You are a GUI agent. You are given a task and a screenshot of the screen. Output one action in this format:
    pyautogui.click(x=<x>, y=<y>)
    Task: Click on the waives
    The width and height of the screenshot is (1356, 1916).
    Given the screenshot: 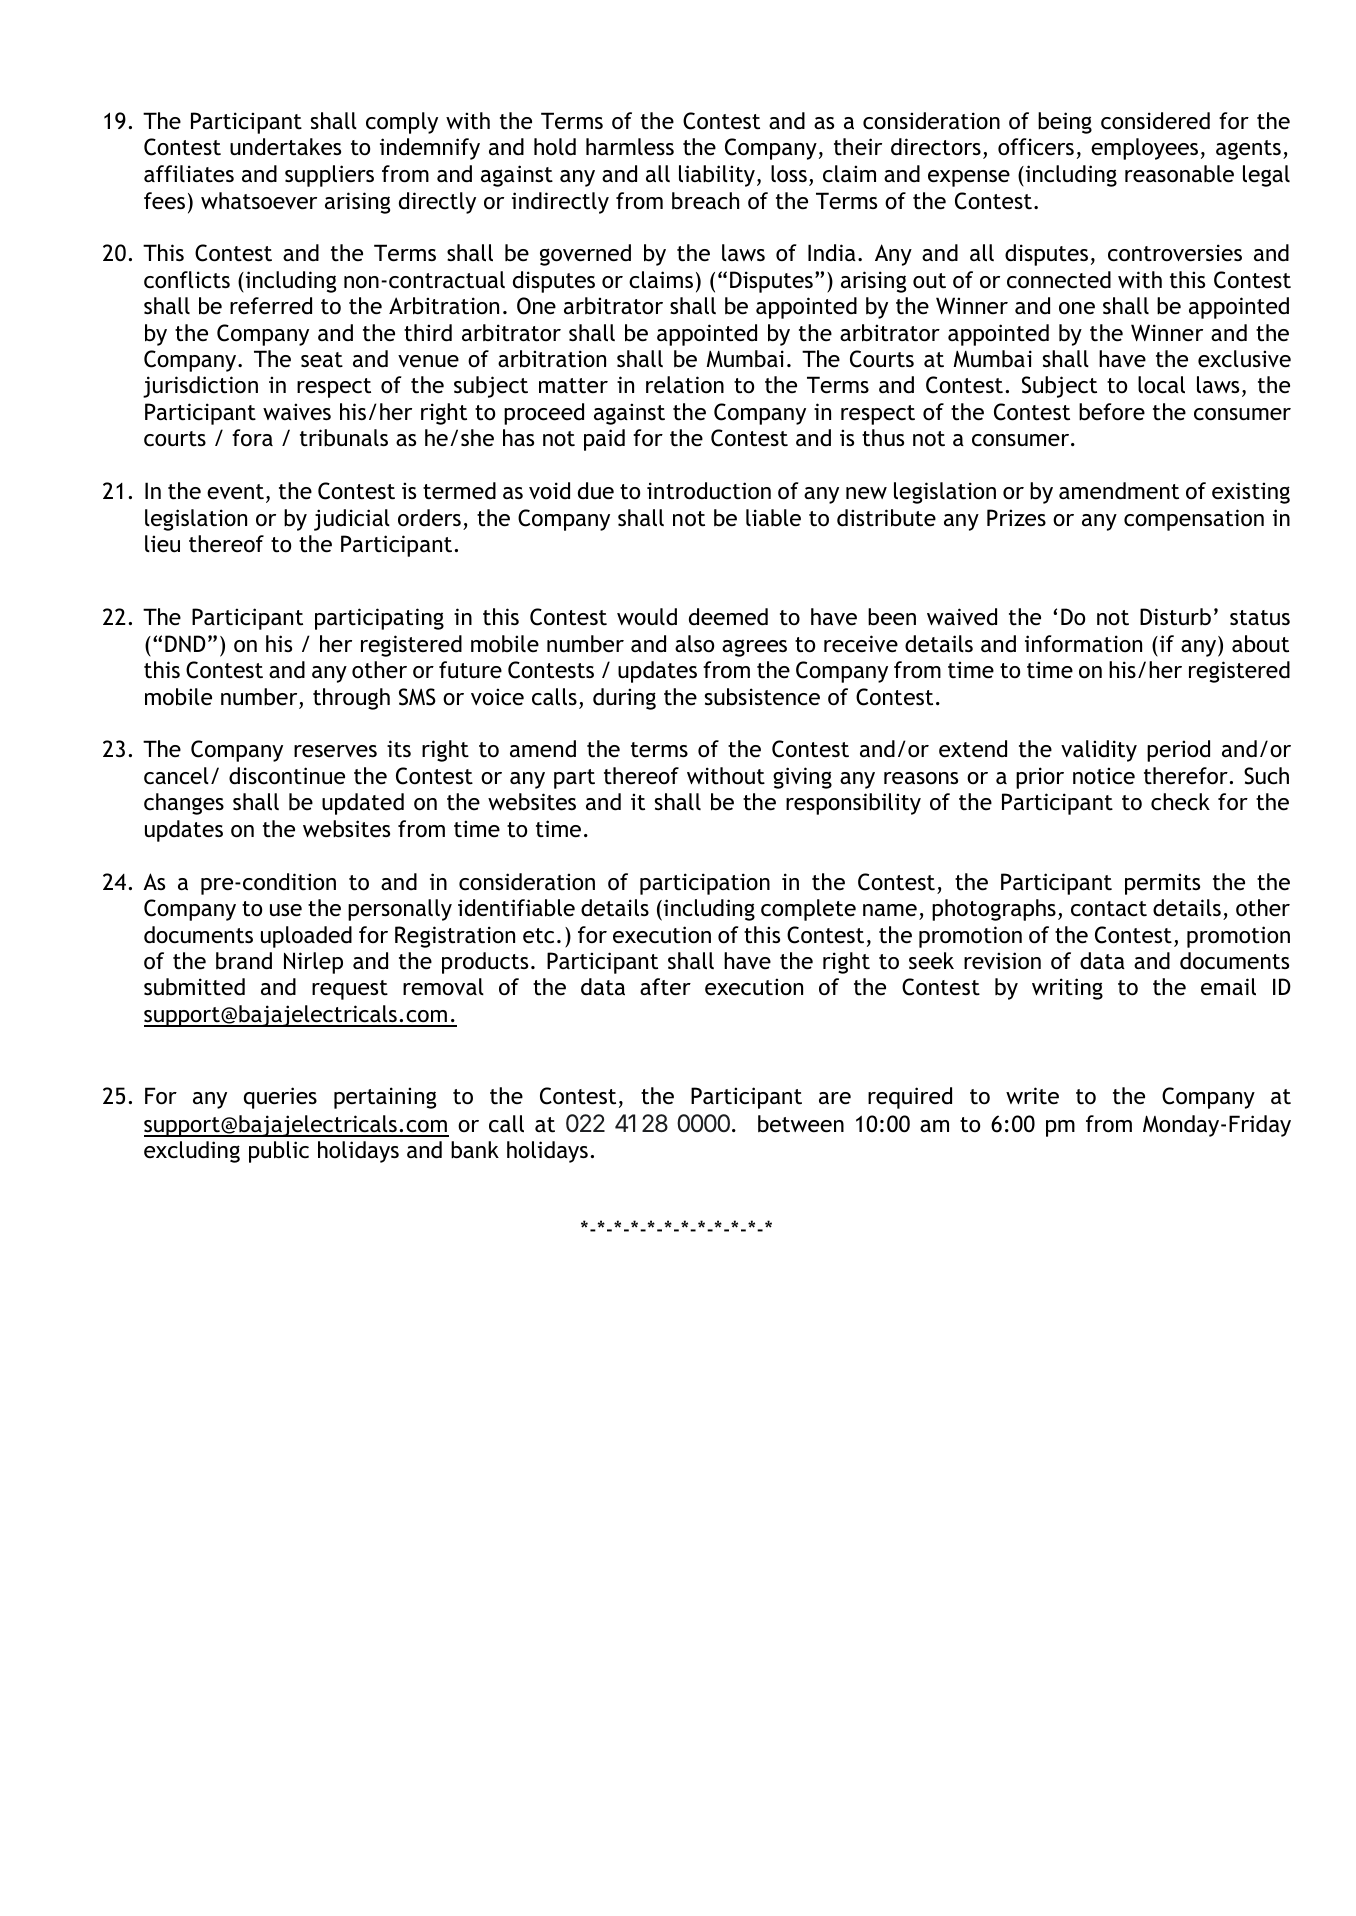 What is the action you would take?
    pyautogui.click(x=297, y=412)
